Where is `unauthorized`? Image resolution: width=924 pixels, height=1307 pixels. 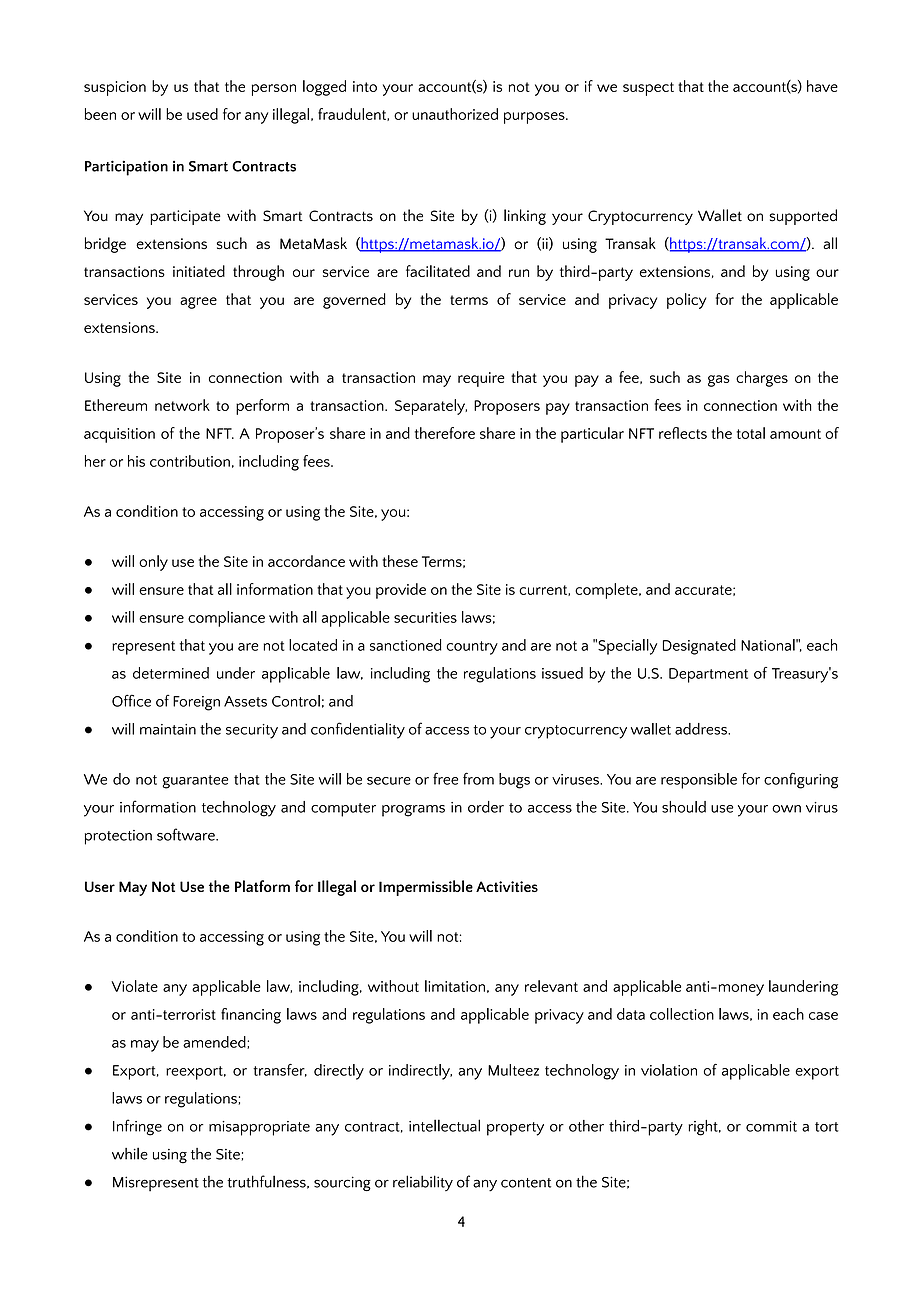 unauthorized is located at coordinates (455, 114).
